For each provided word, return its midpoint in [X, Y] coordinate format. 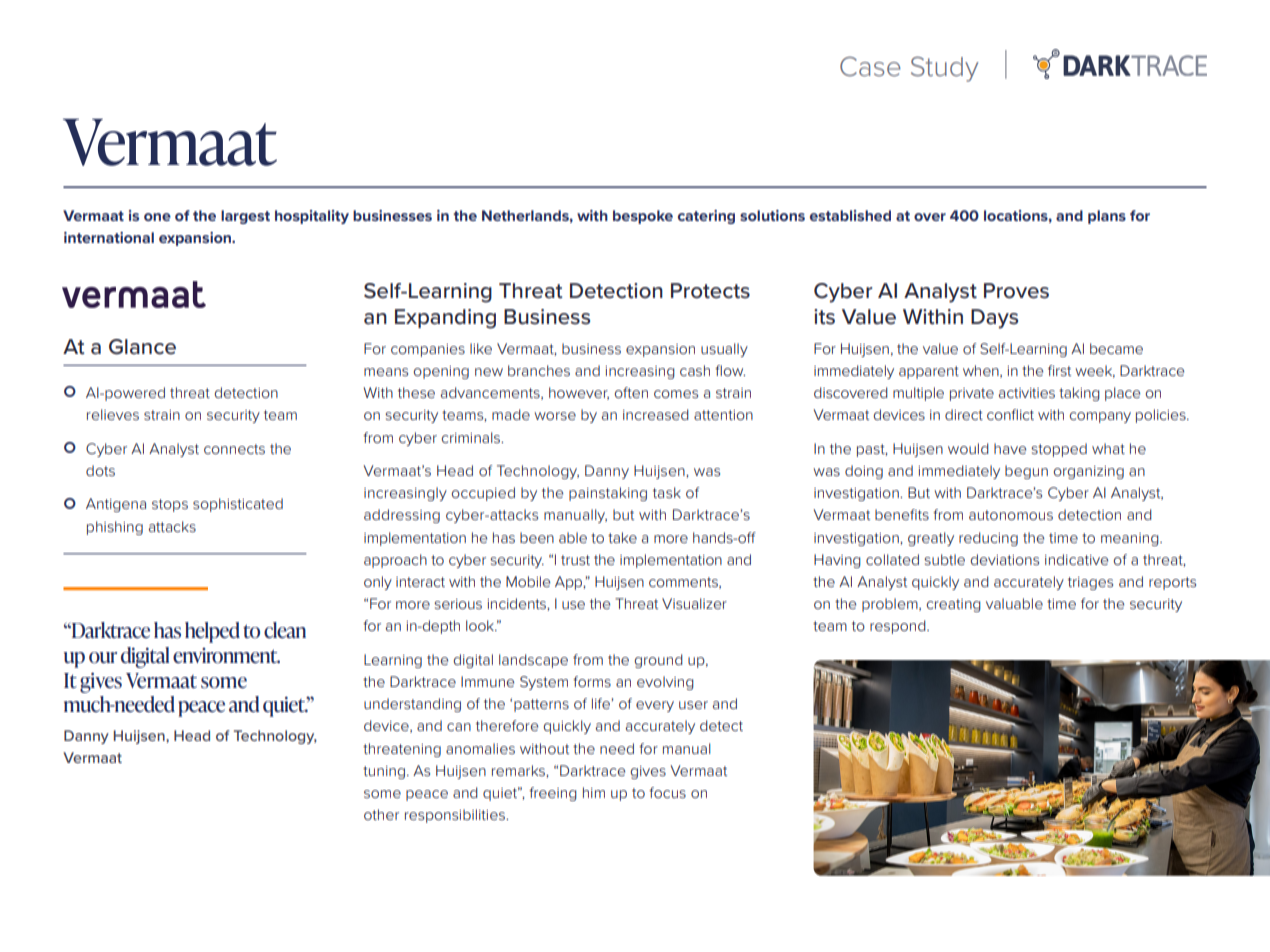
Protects [710, 291]
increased [656, 414]
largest [245, 217]
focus [667, 792]
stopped [1059, 450]
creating [953, 605]
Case [870, 66]
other [381, 814]
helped [212, 632]
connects [234, 449]
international [109, 237]
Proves [1016, 291]
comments [684, 583]
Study [944, 69]
